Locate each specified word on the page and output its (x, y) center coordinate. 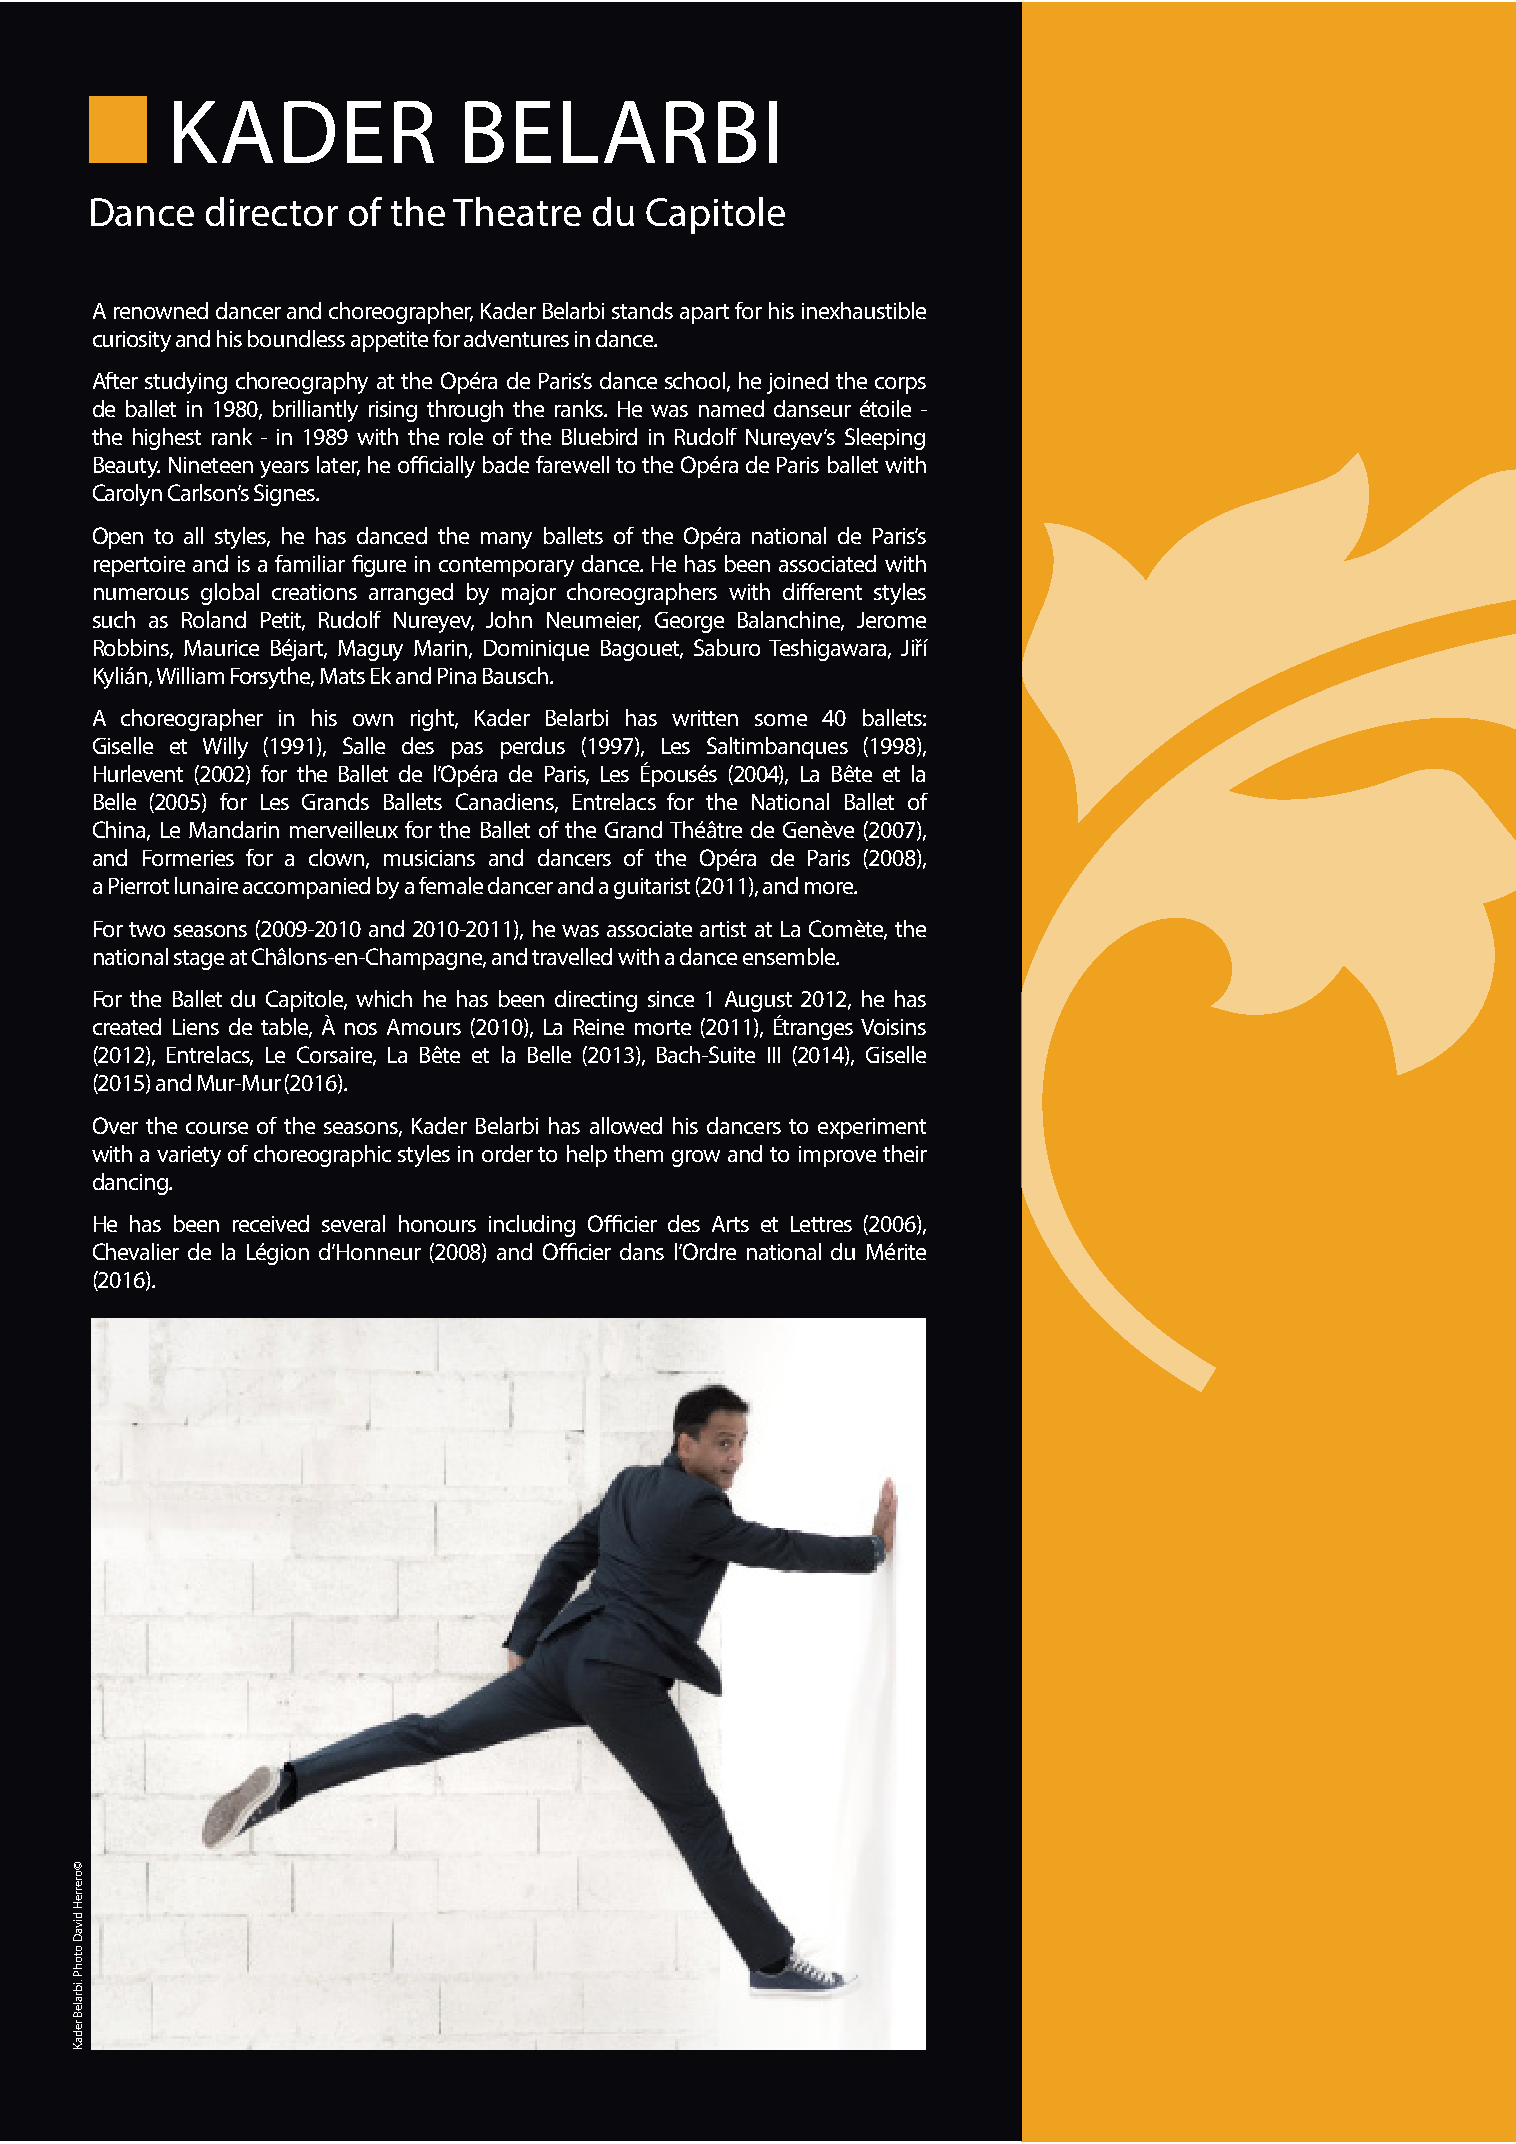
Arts (730, 1224)
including (532, 1226)
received (271, 1223)
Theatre (517, 211)
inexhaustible (864, 310)
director (272, 211)
